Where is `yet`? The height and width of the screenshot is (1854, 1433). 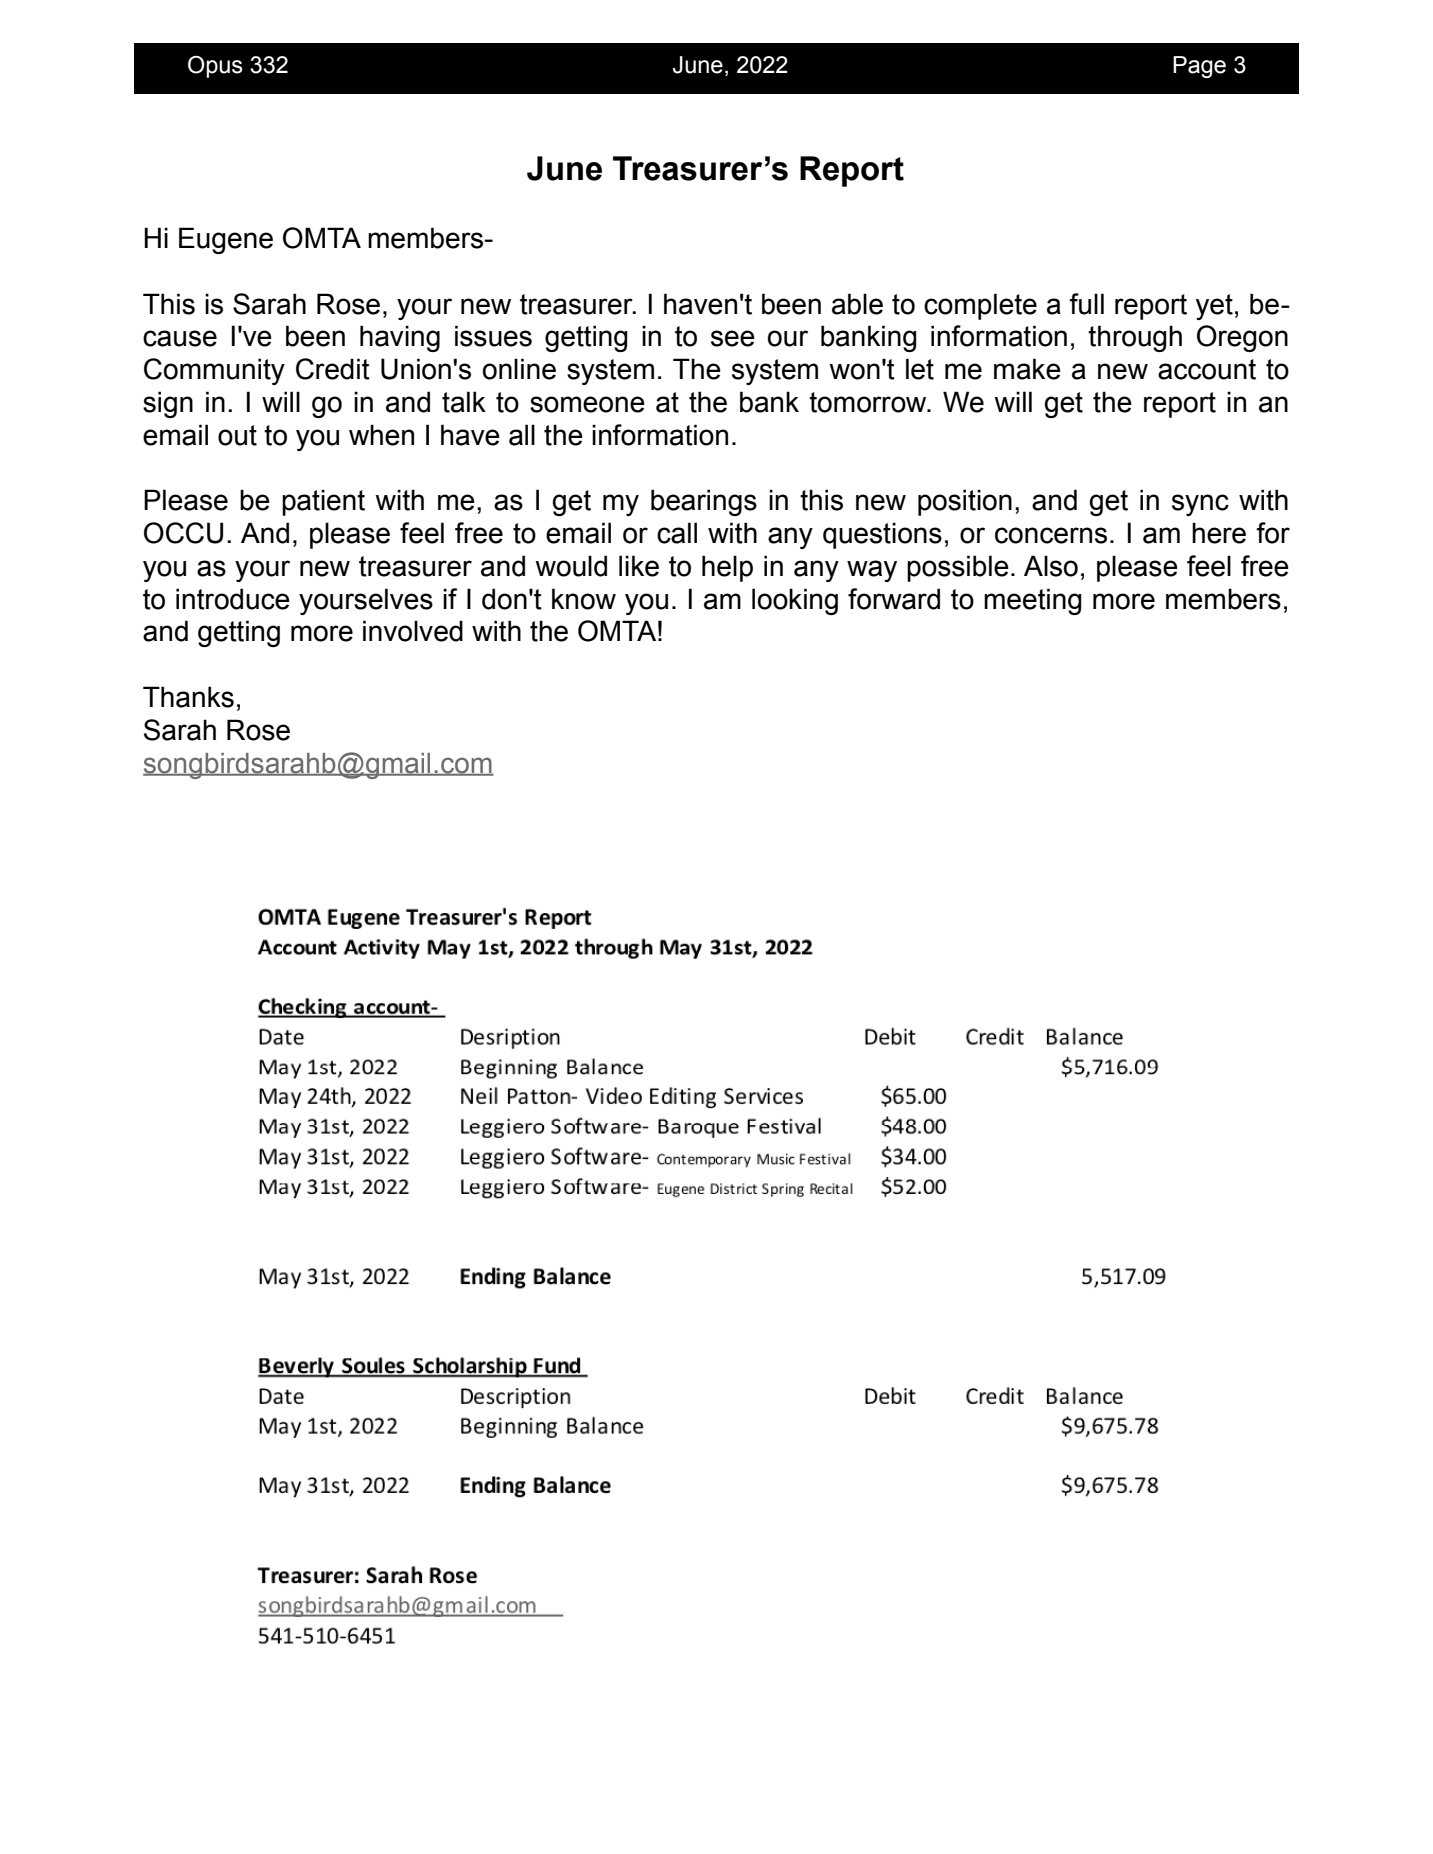 yet is located at coordinates (1214, 307).
